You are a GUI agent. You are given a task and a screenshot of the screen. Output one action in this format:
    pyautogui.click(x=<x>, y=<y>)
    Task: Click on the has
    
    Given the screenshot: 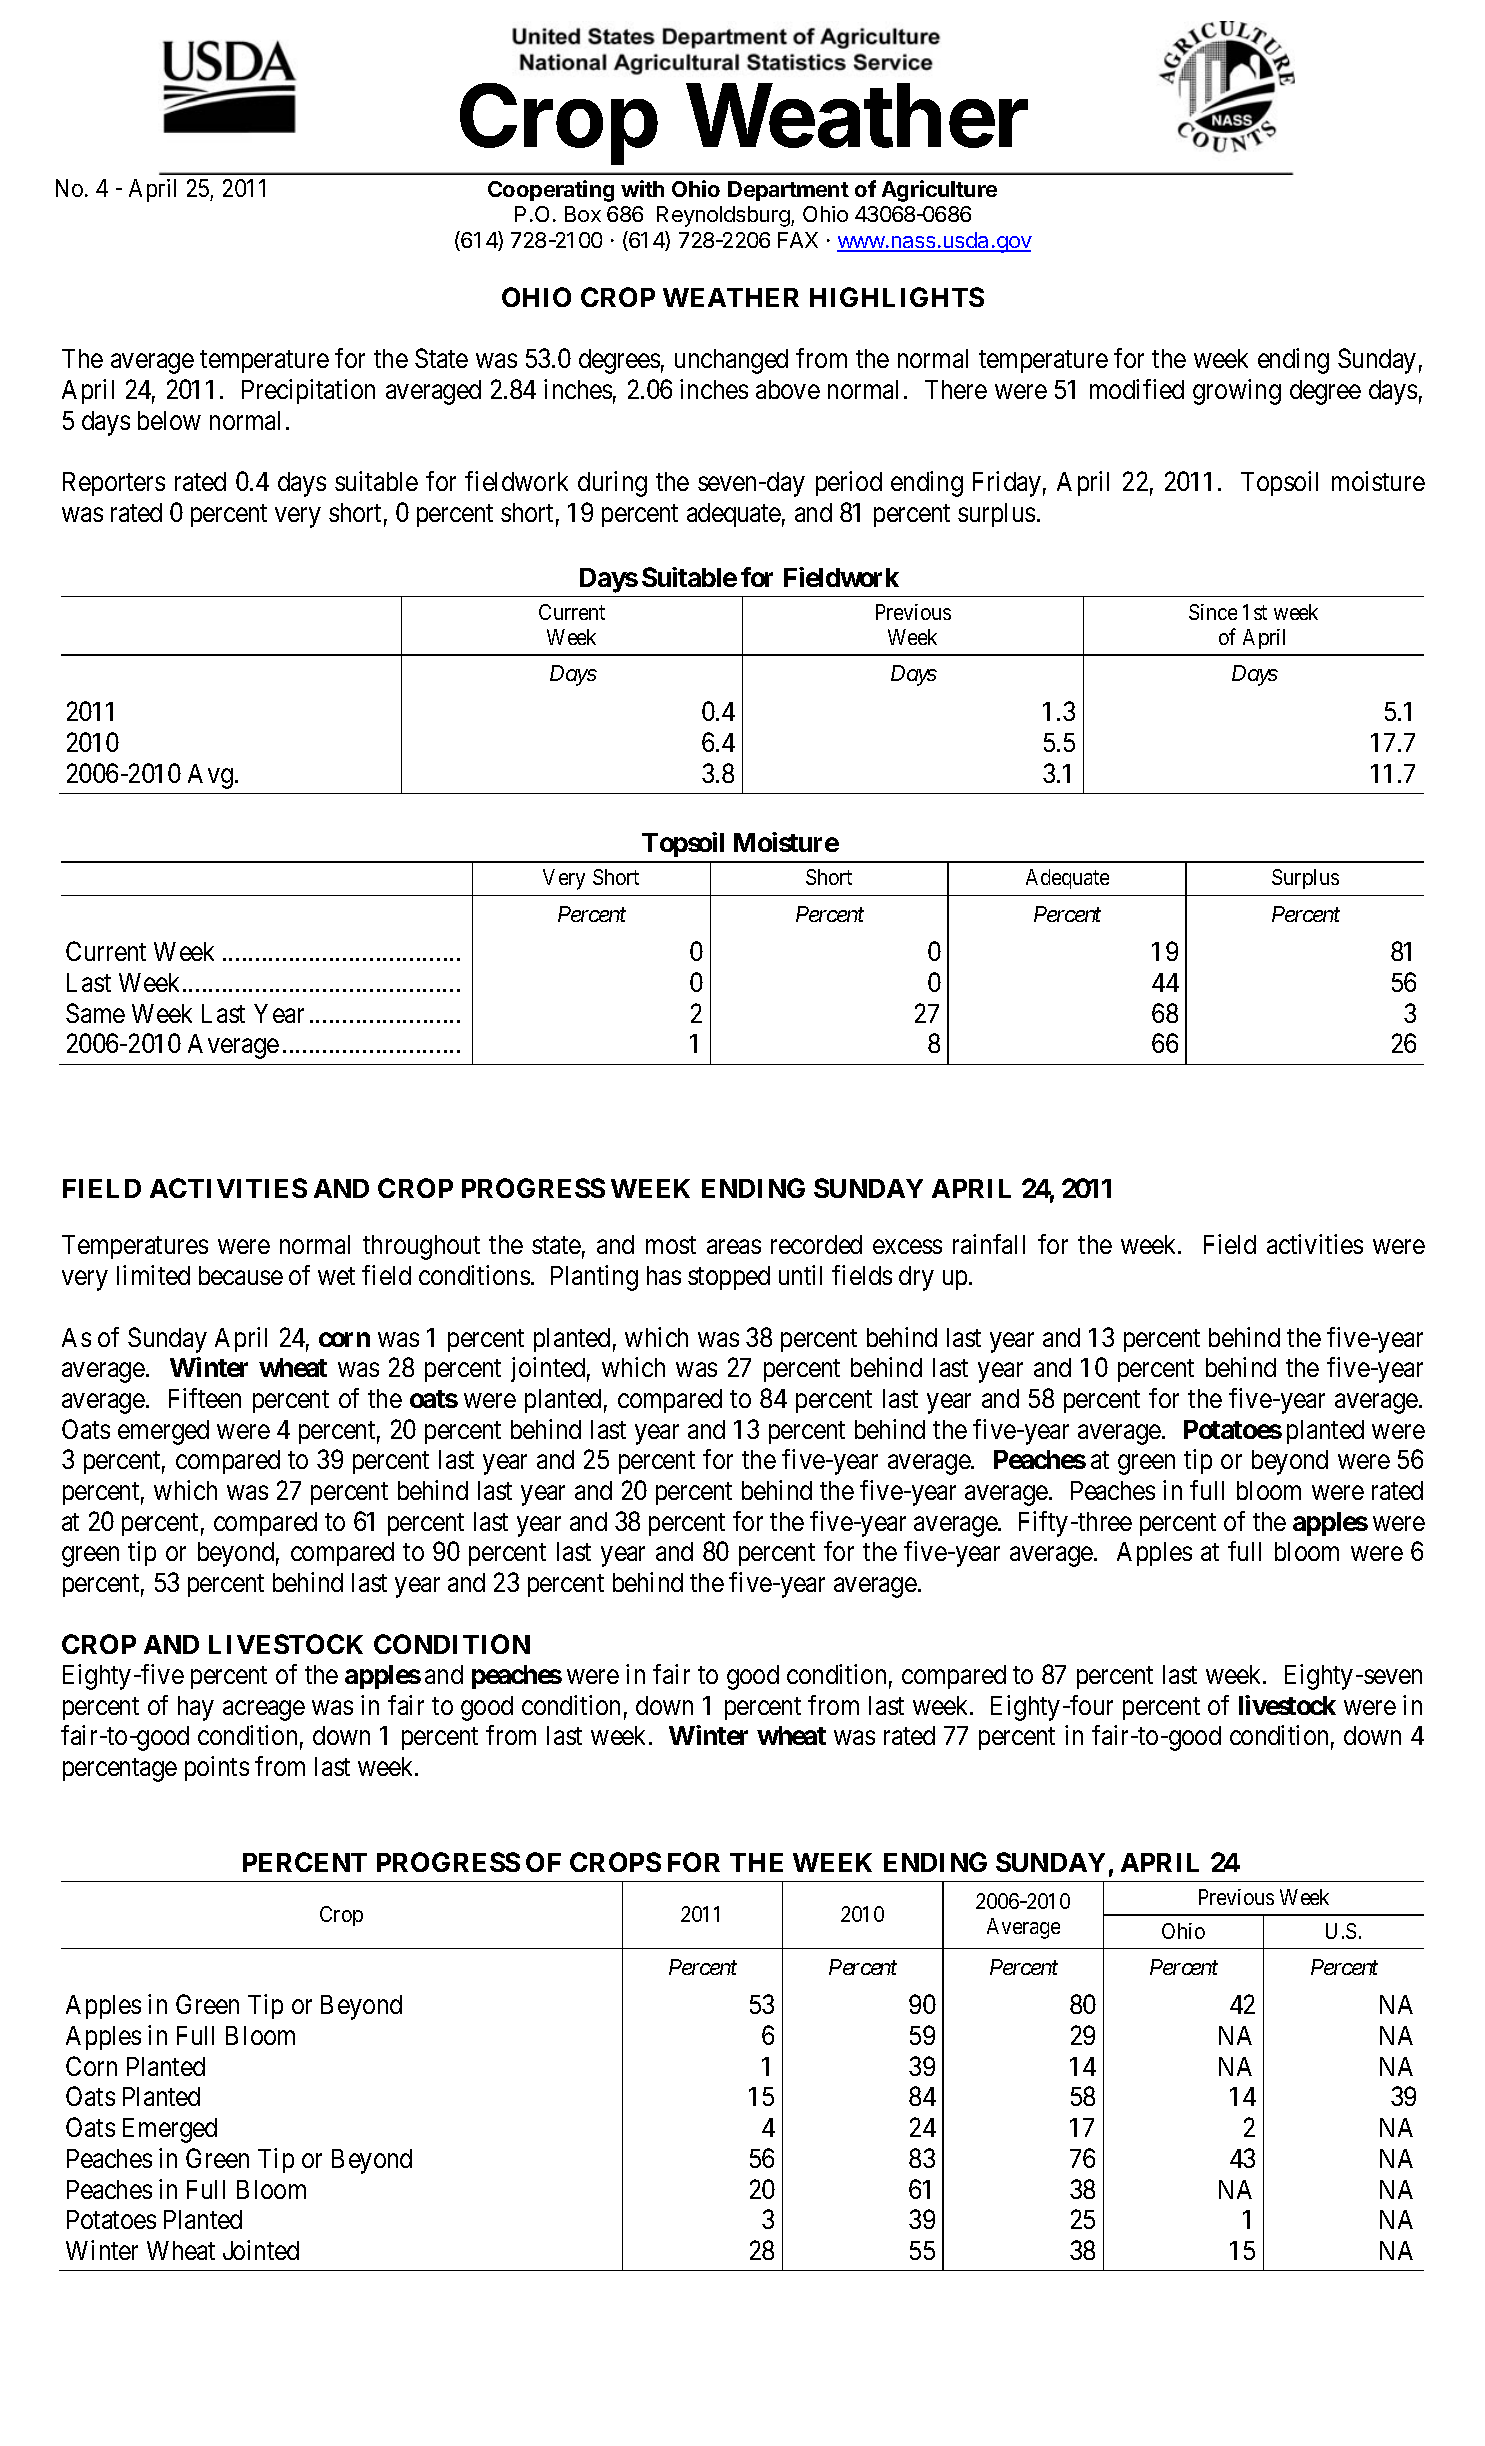 What is the action you would take?
    pyautogui.click(x=664, y=1275)
